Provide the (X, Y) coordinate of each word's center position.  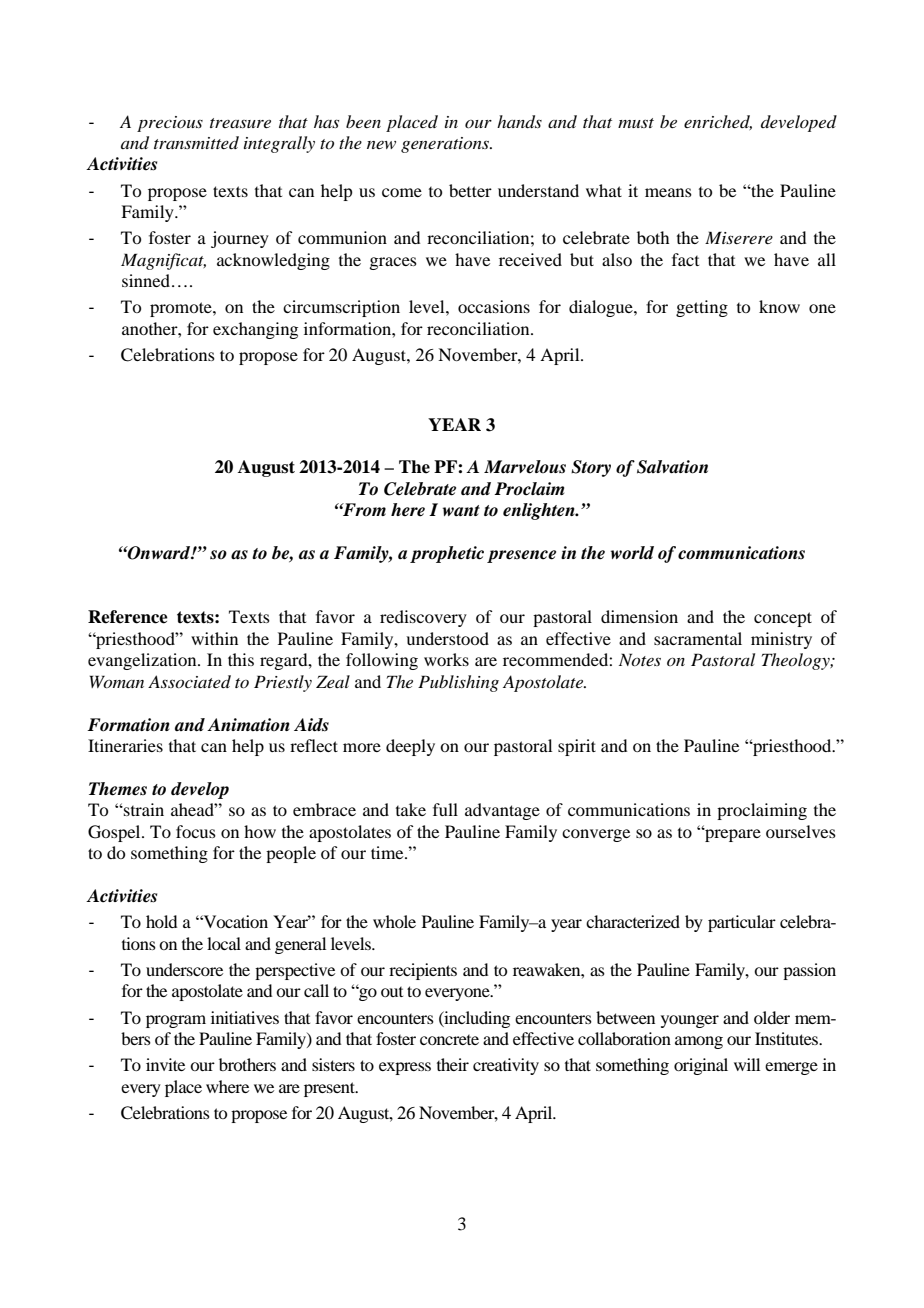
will (747, 1064)
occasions (494, 306)
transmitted (196, 142)
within (214, 638)
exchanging (255, 330)
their (453, 1064)
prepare (732, 835)
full (445, 809)
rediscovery (423, 618)
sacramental (698, 638)
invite (165, 1064)
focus (196, 831)
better (470, 190)
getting (702, 308)
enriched (718, 122)
